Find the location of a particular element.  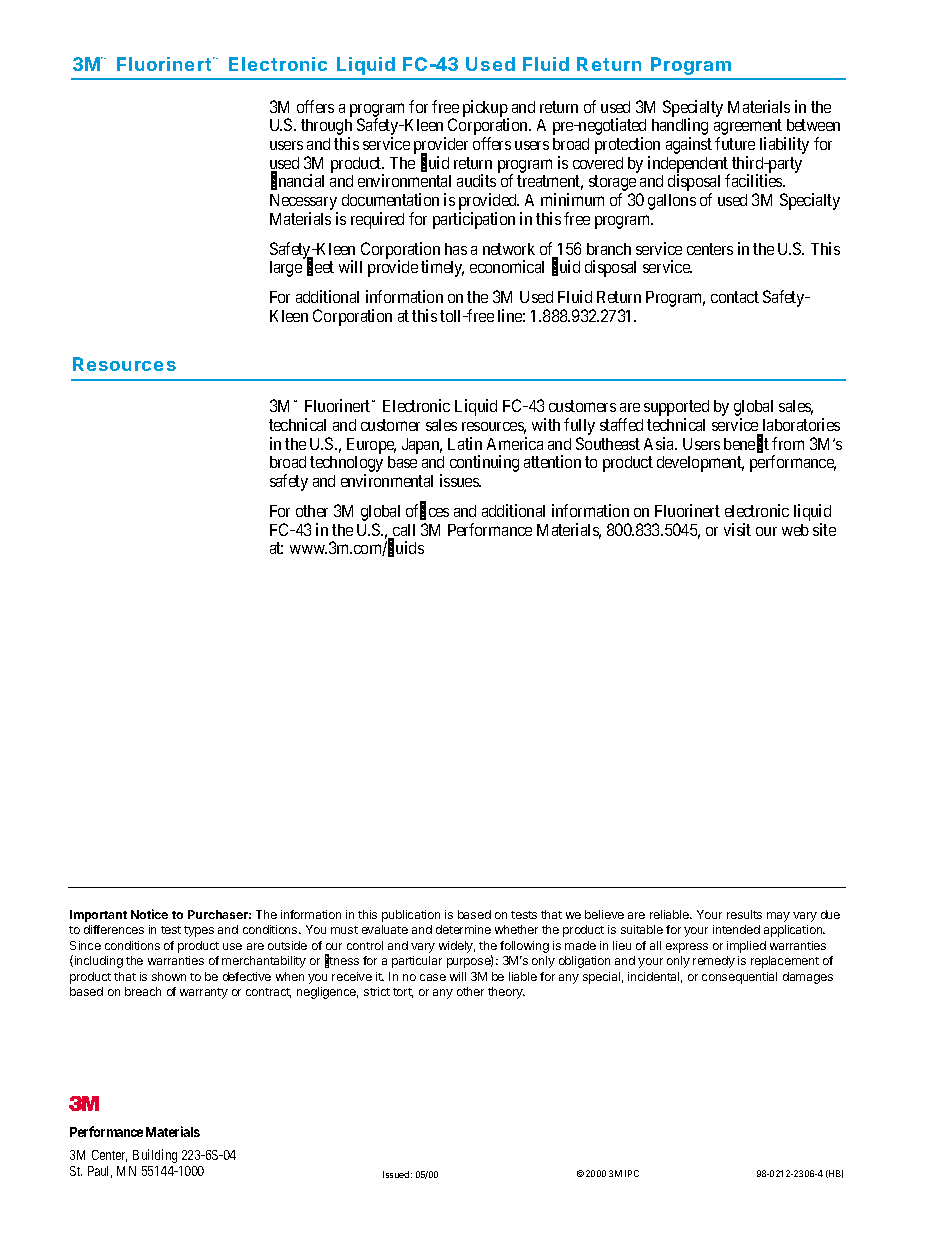

financial is located at coordinates (297, 182).
